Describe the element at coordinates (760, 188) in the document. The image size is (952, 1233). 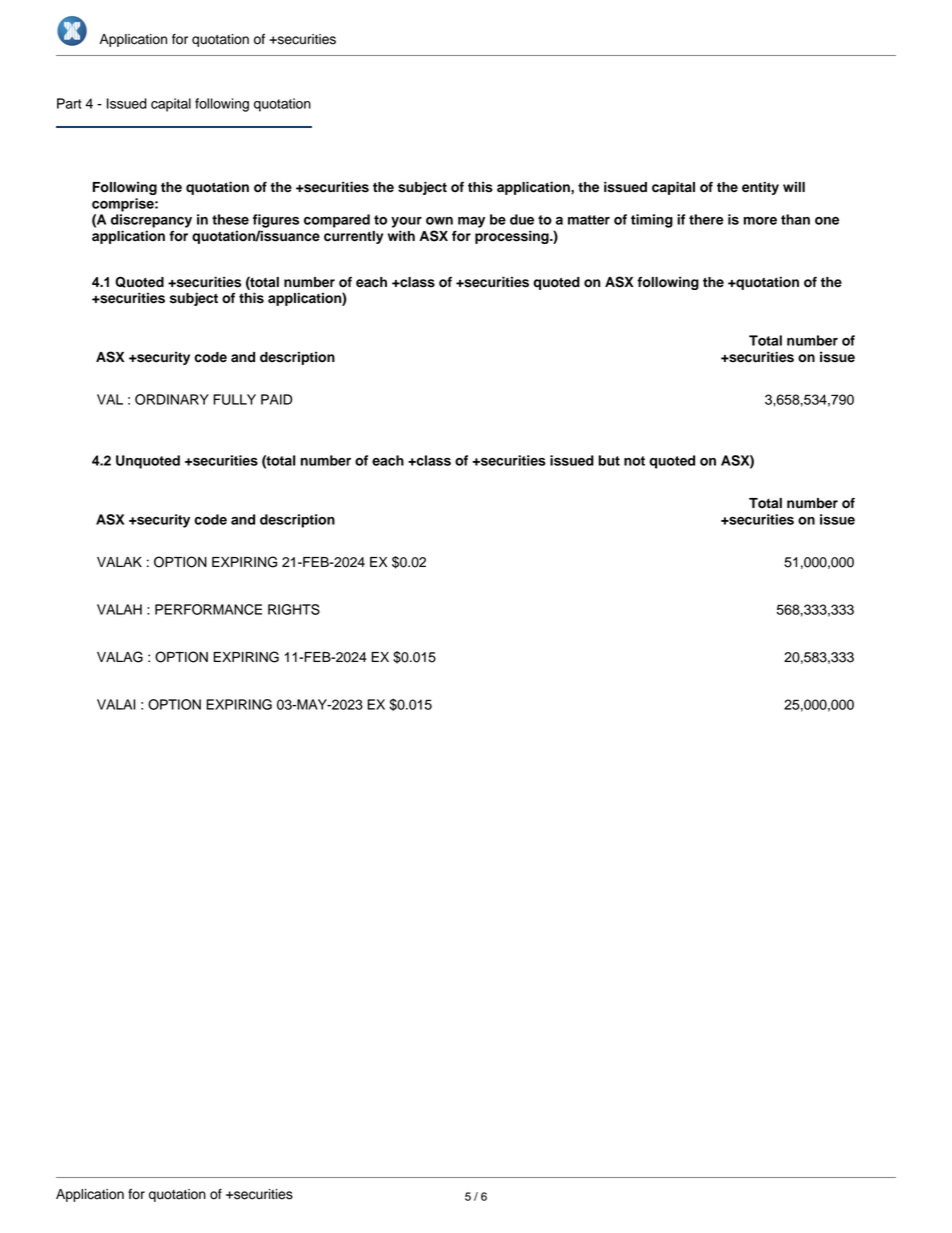
I see `entity` at that location.
